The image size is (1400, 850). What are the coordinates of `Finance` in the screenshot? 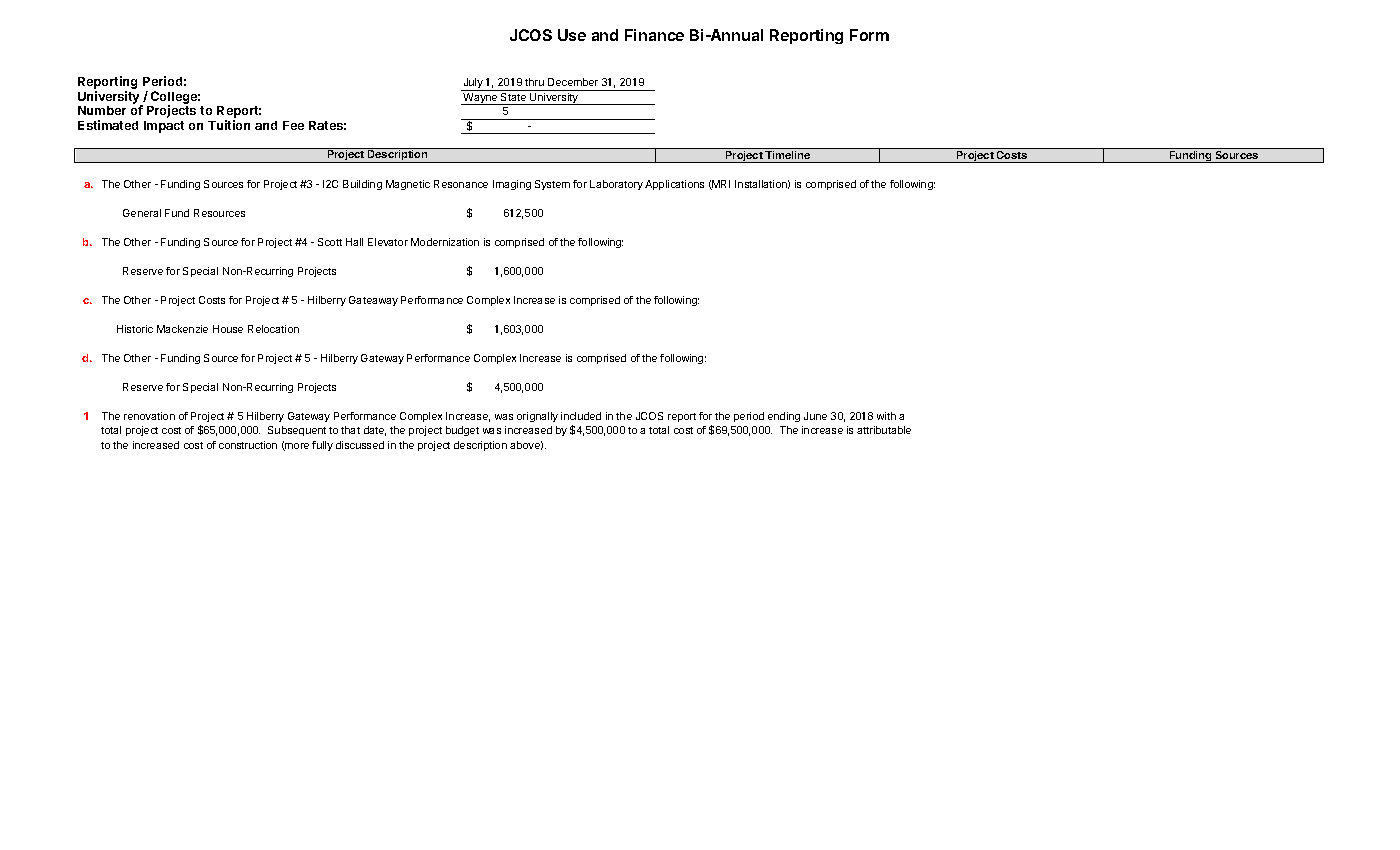 It's located at (654, 35).
